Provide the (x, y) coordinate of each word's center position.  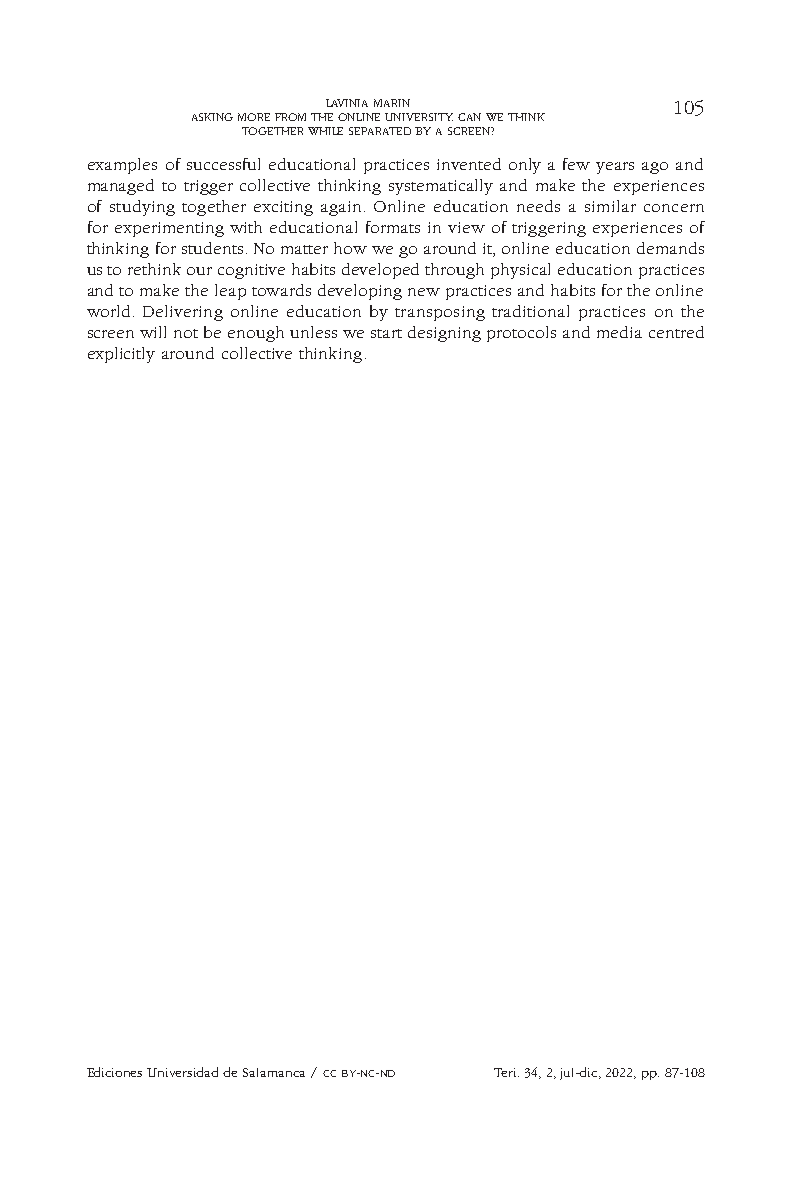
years (615, 168)
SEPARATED (380, 131)
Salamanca (274, 1072)
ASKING (212, 117)
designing (444, 334)
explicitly (121, 355)
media (619, 332)
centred (676, 332)
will (153, 332)
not (186, 333)
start (386, 333)
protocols (521, 334)
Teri (506, 1072)
